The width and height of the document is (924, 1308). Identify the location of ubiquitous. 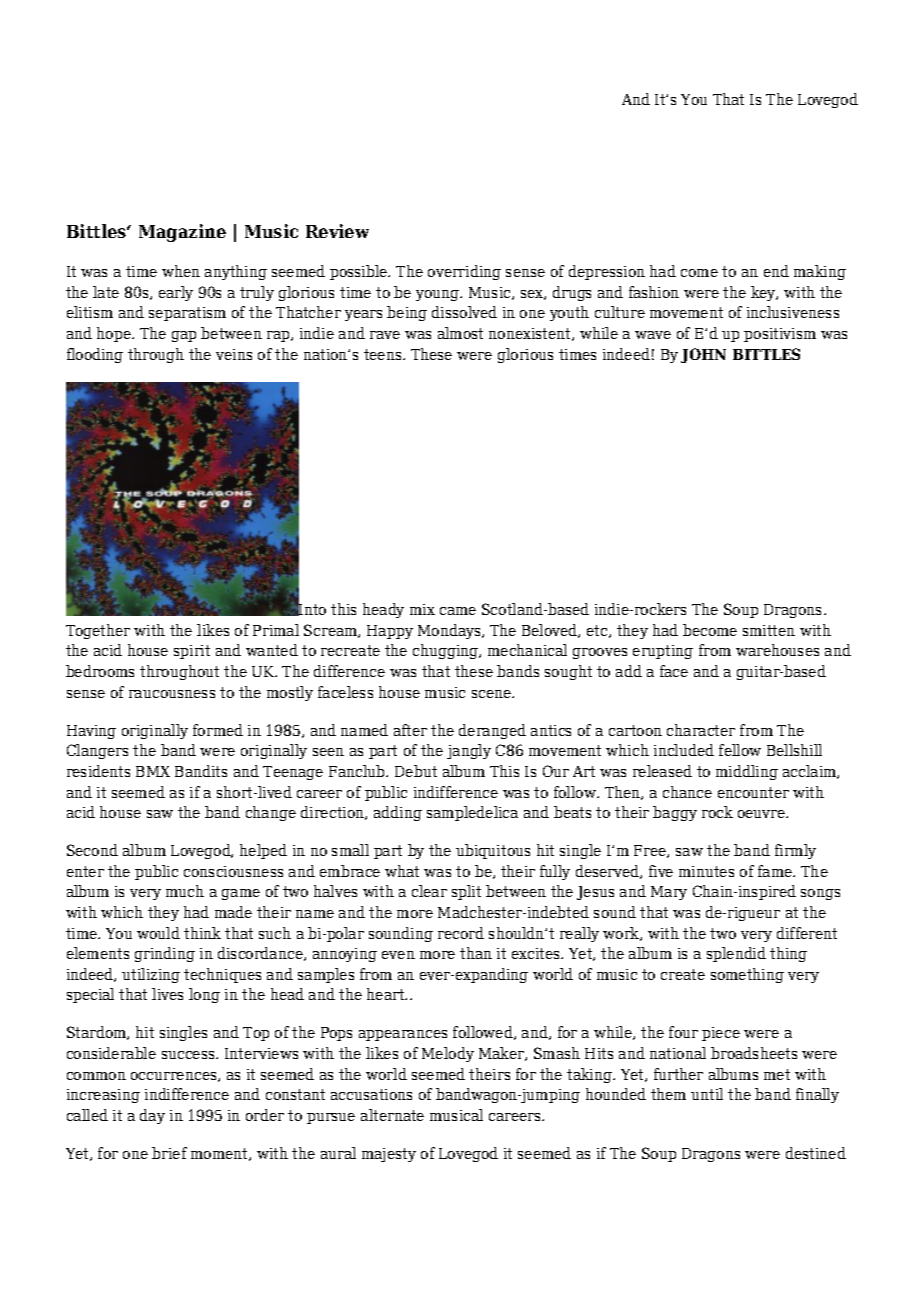
(493, 851).
